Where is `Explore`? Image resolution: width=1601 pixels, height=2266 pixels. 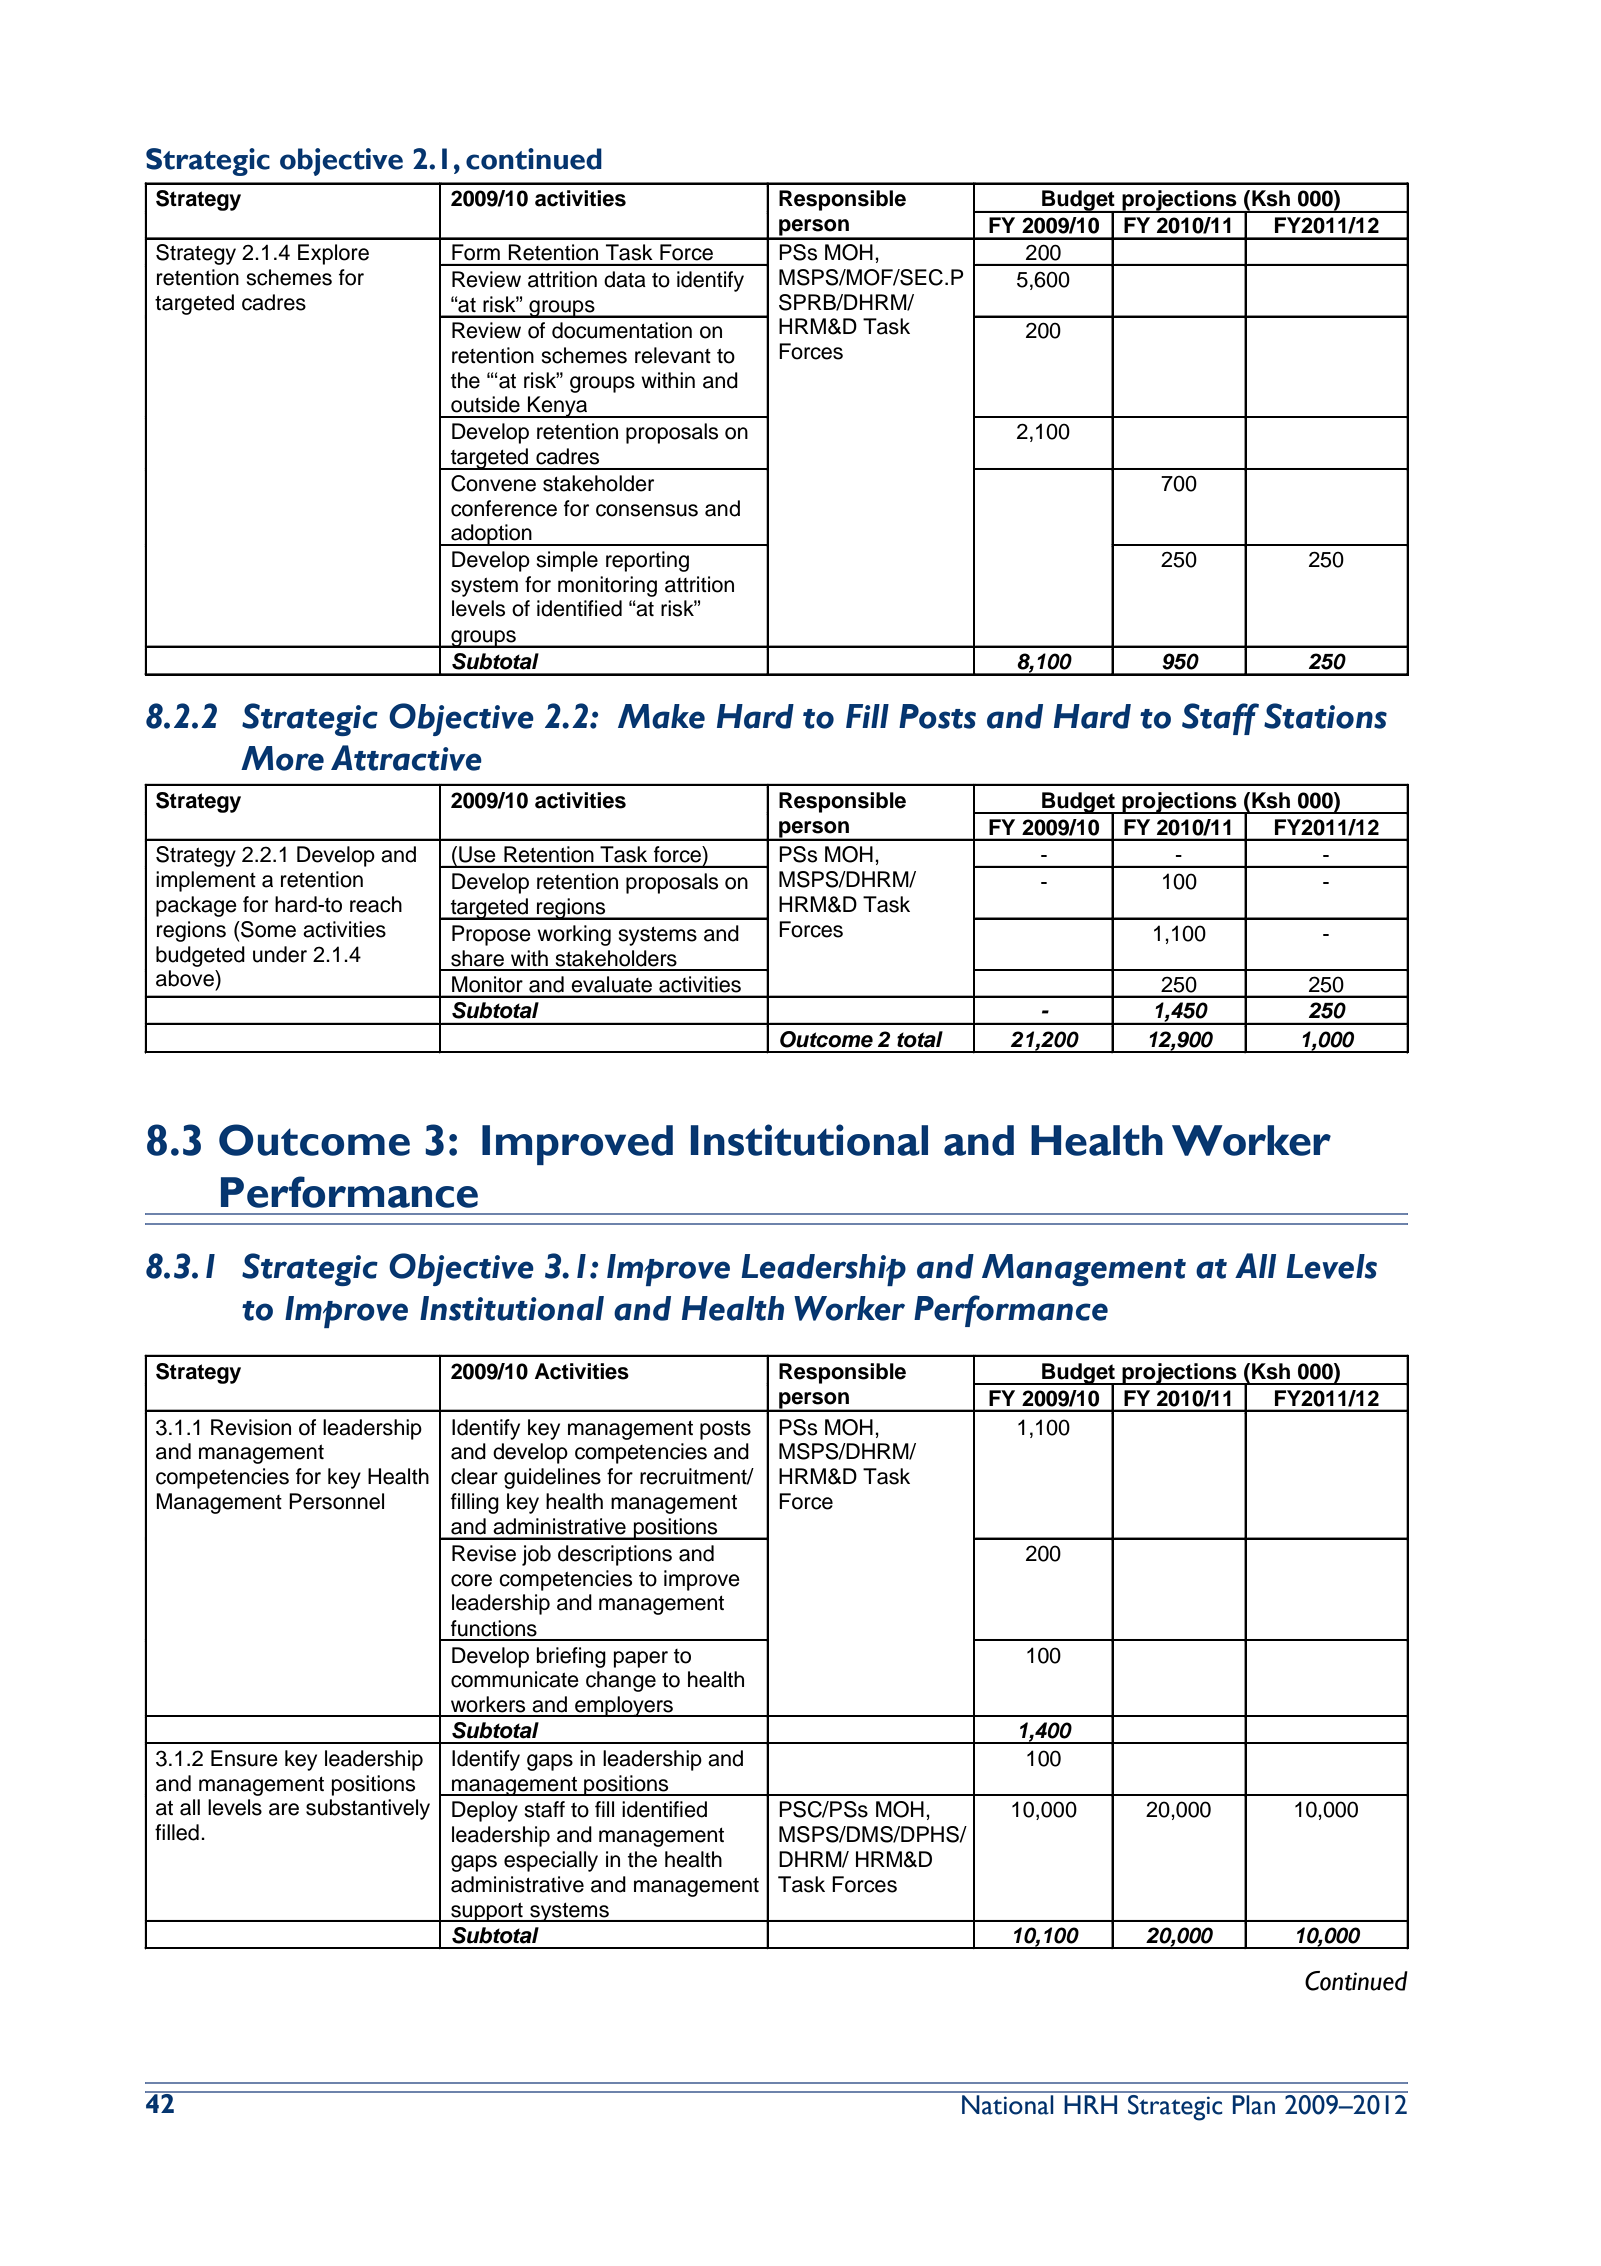 Explore is located at coordinates (333, 254).
